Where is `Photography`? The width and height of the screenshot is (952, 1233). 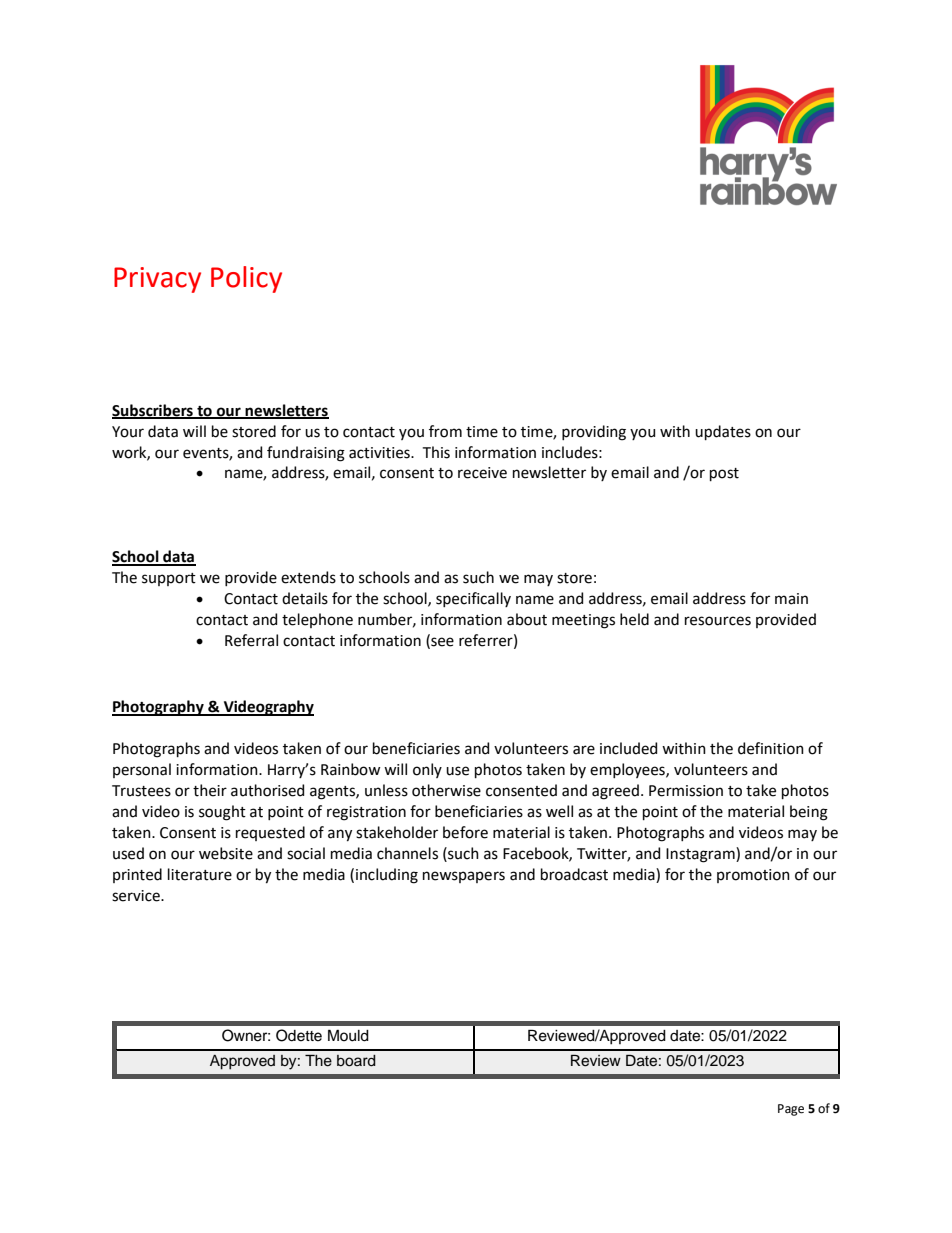
Photography is located at coordinates (159, 708).
